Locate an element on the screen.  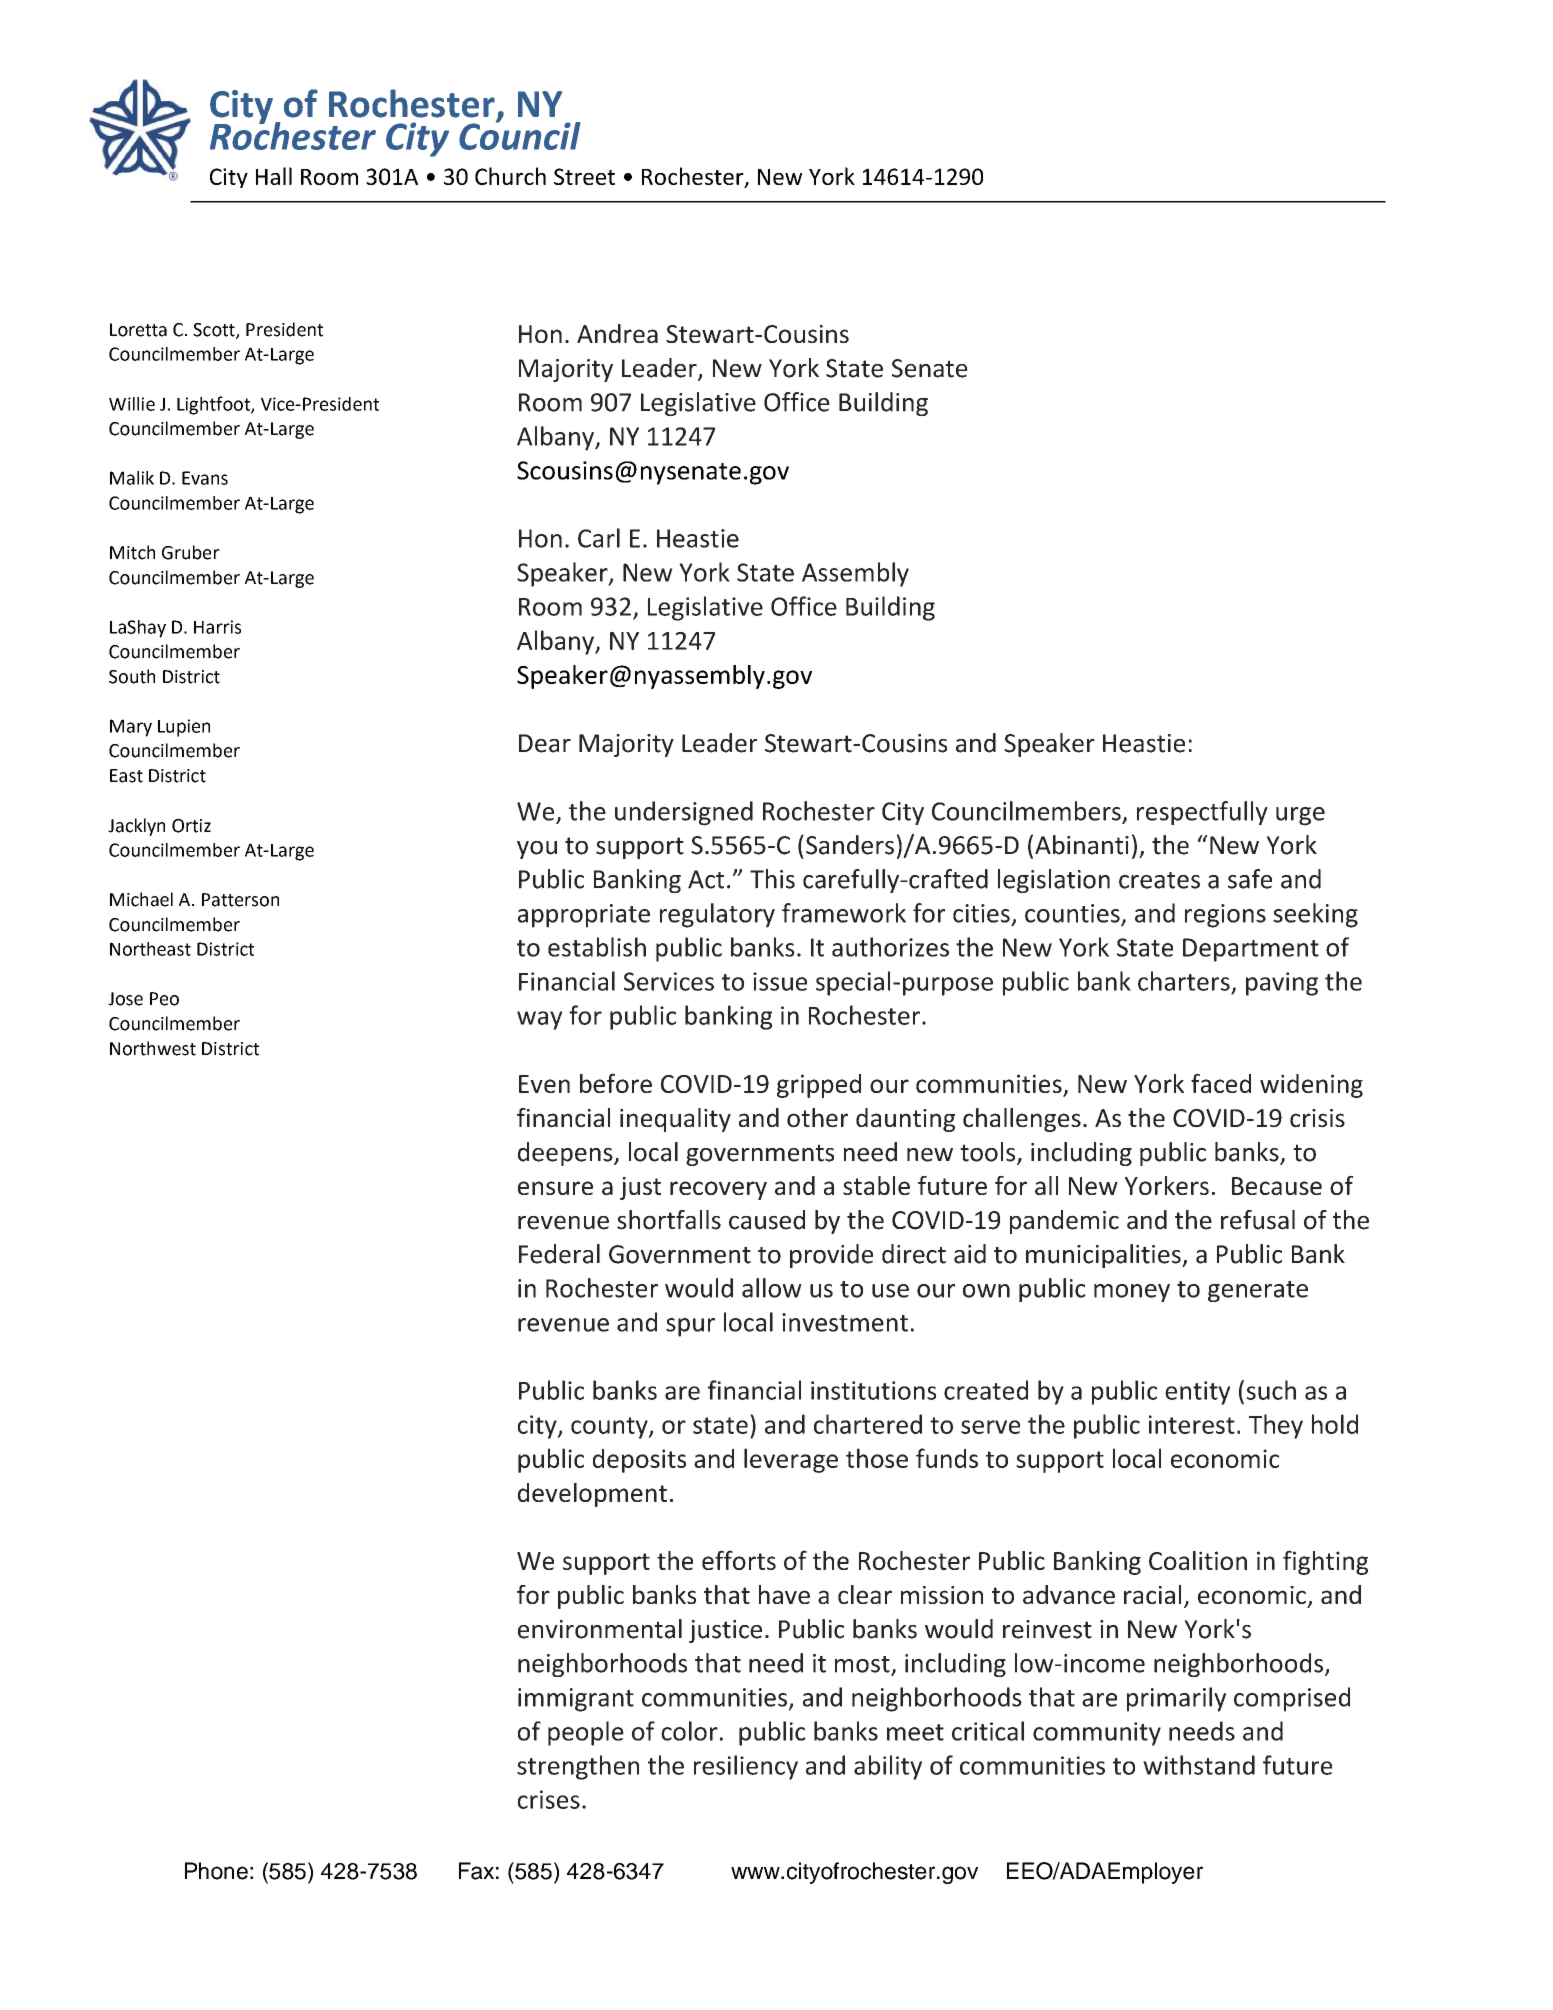
Scott is located at coordinates (215, 331).
